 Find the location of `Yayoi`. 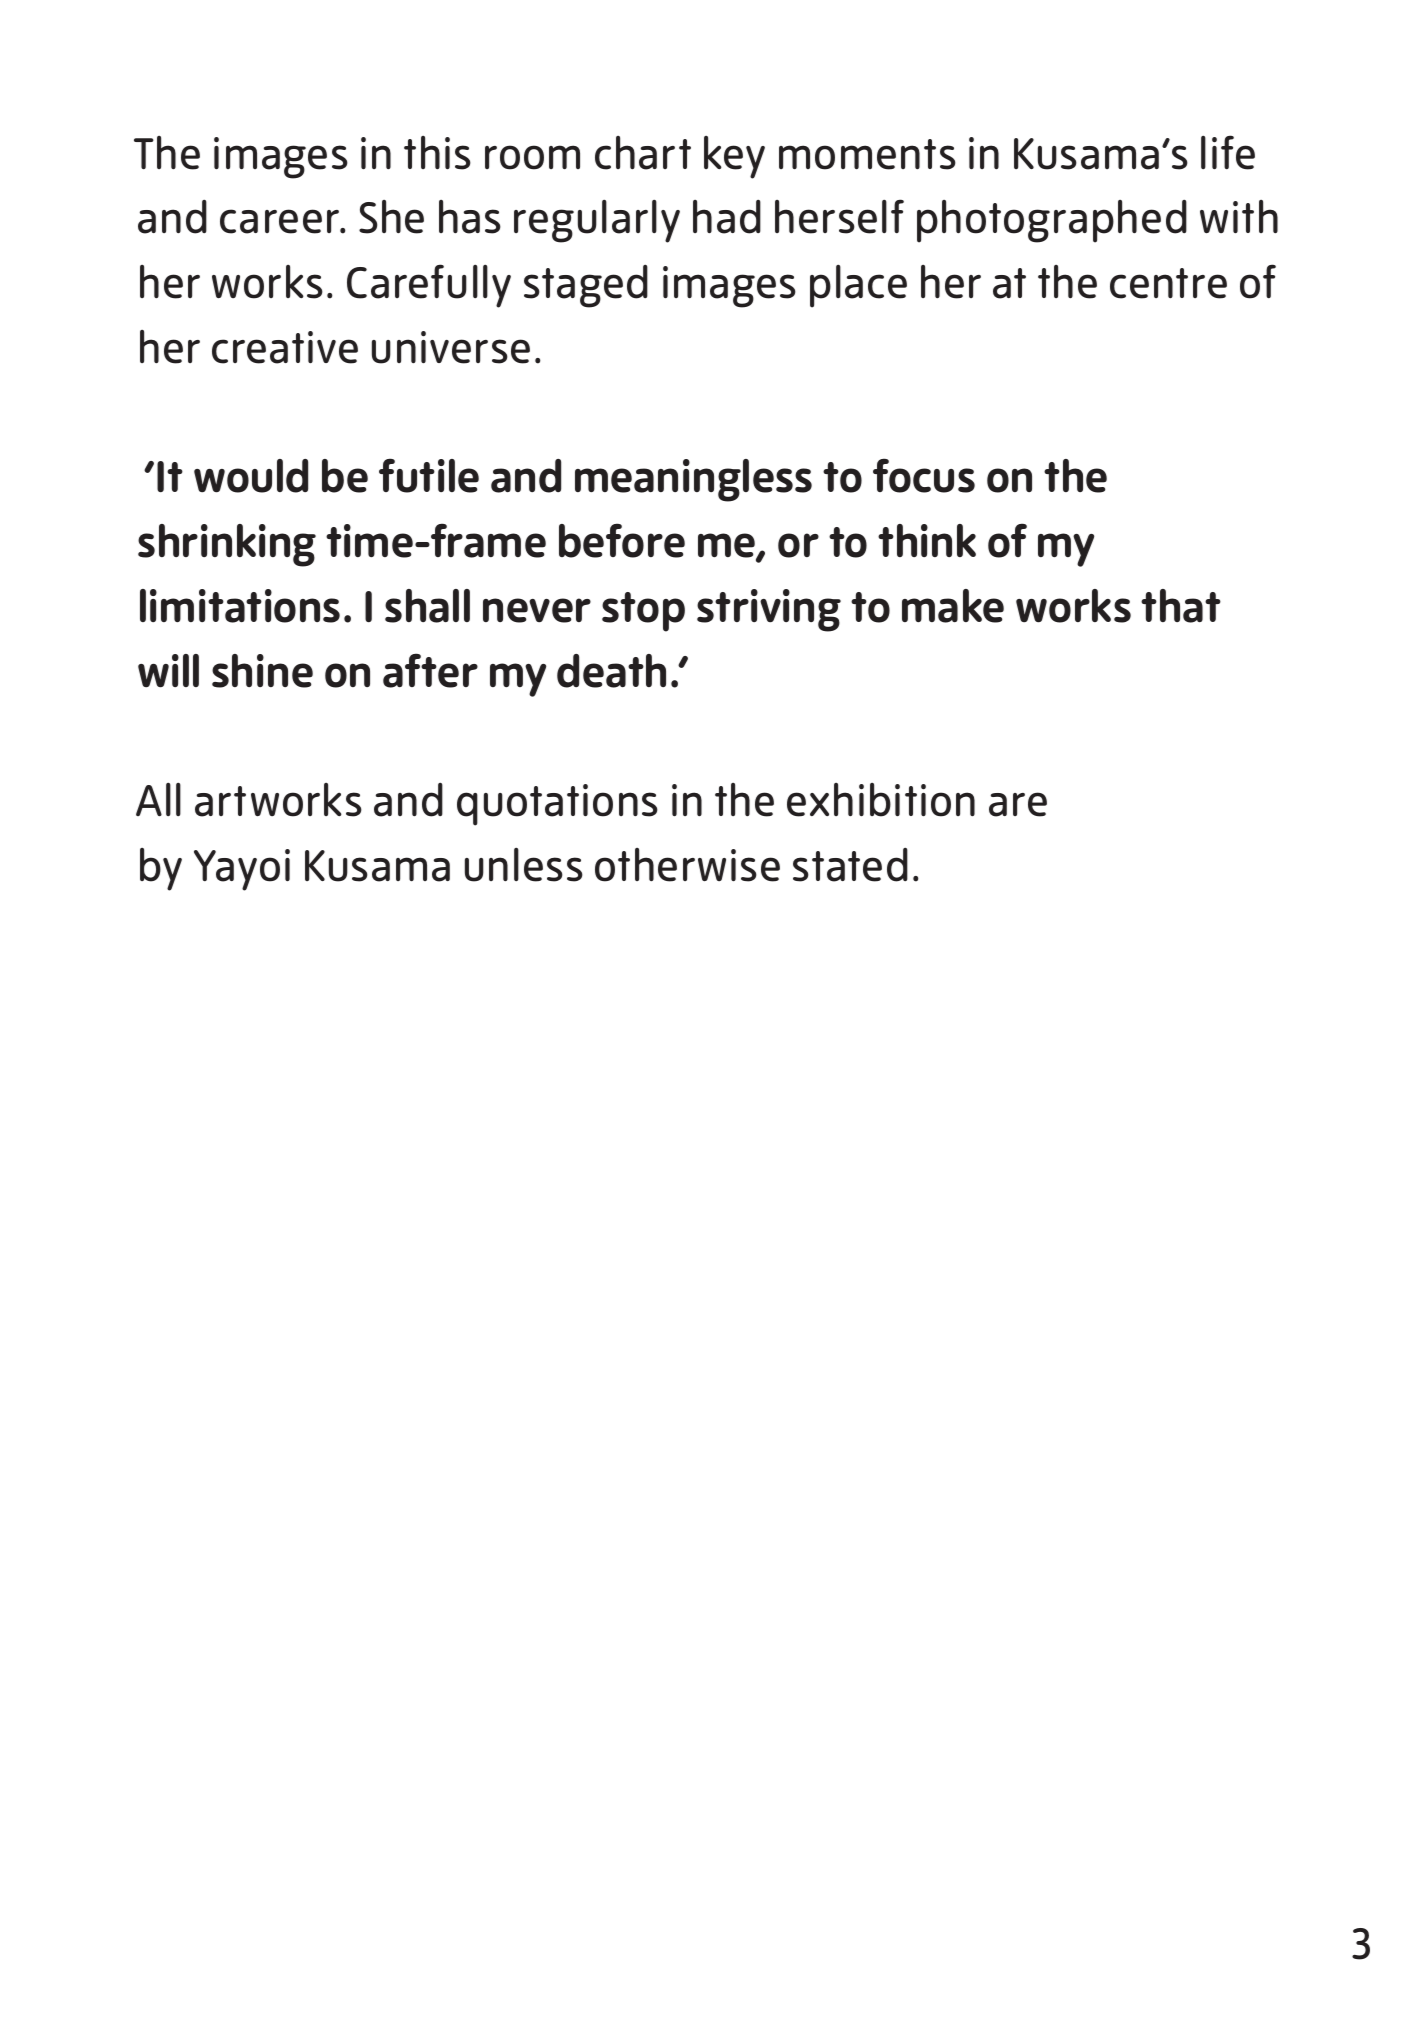

Yayoi is located at coordinates (242, 870).
